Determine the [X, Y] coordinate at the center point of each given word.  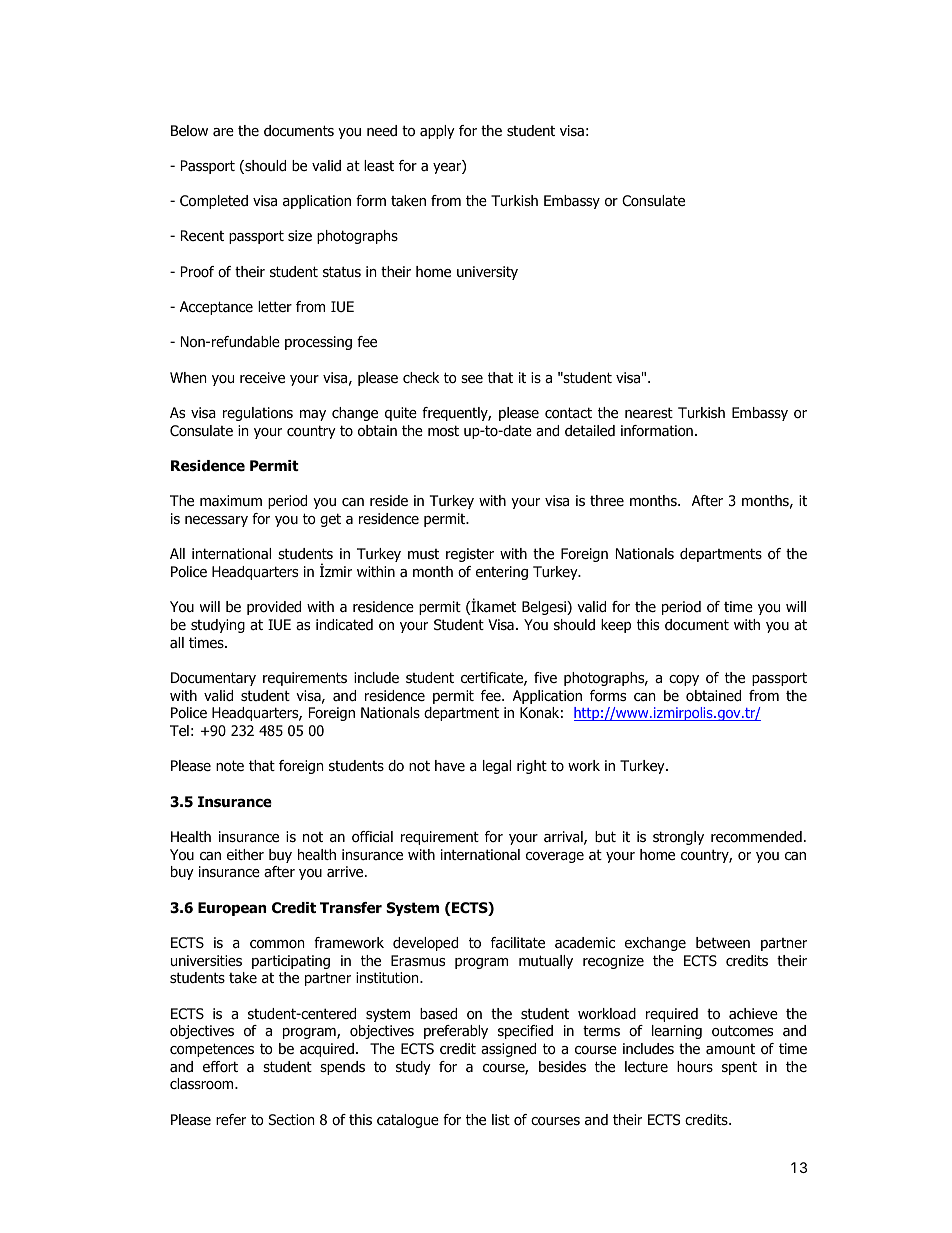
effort [220, 1066]
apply [437, 132]
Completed [214, 202]
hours [695, 1067]
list [501, 1119]
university [487, 273]
